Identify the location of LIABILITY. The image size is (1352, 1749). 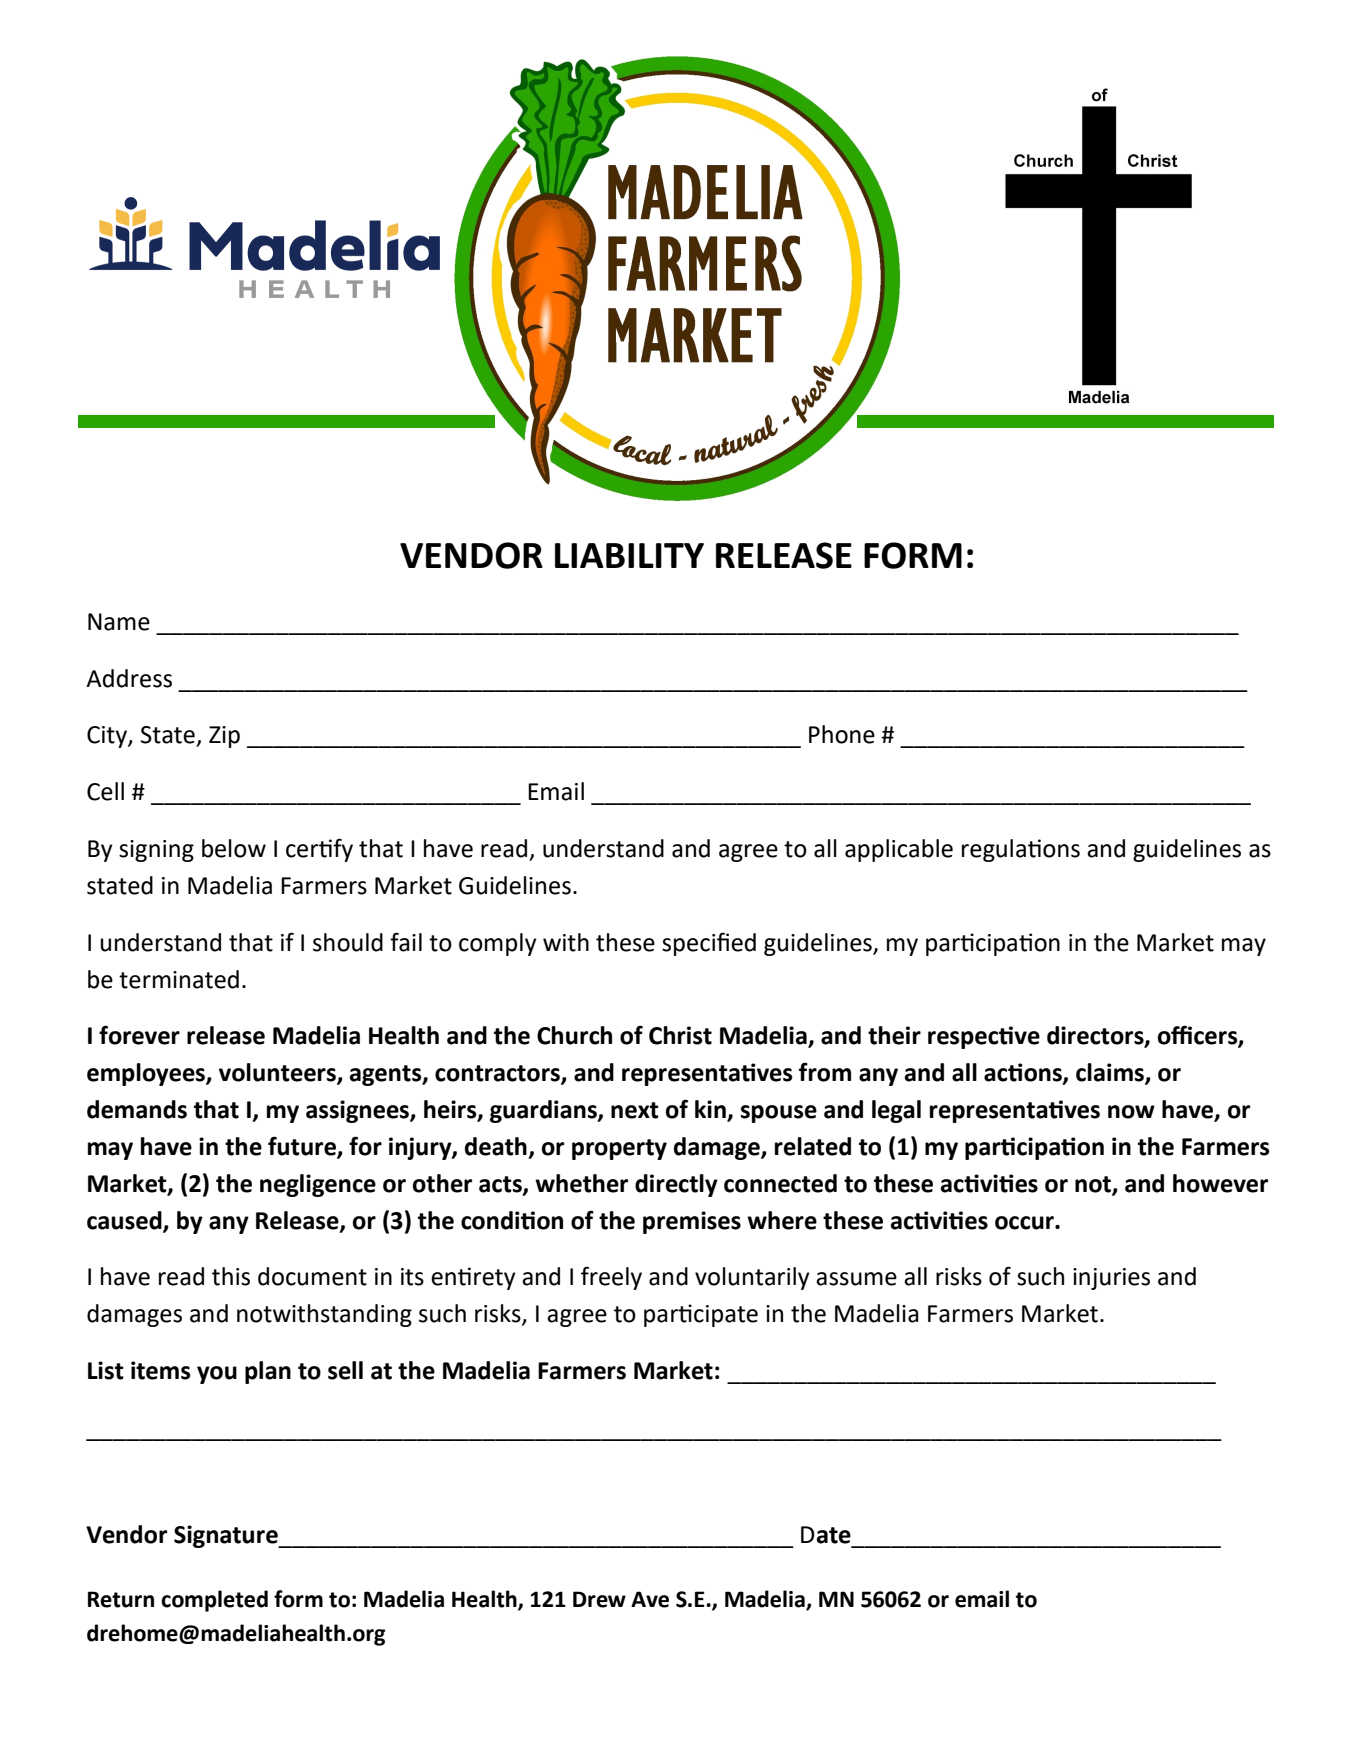
(629, 555).
